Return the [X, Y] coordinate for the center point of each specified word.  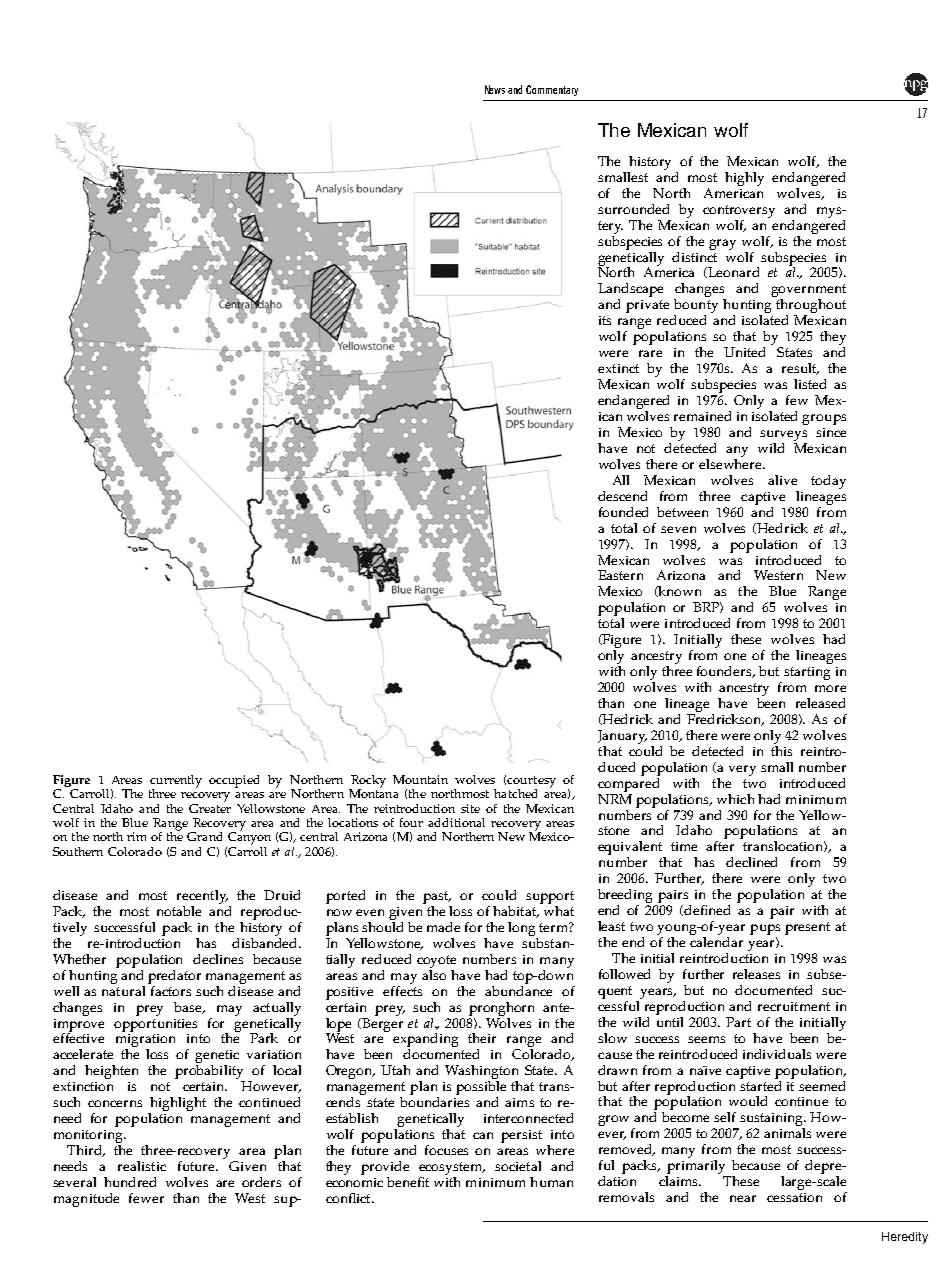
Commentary [552, 90]
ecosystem [452, 1168]
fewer [146, 1198]
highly [744, 179]
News [495, 89]
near [743, 1198]
